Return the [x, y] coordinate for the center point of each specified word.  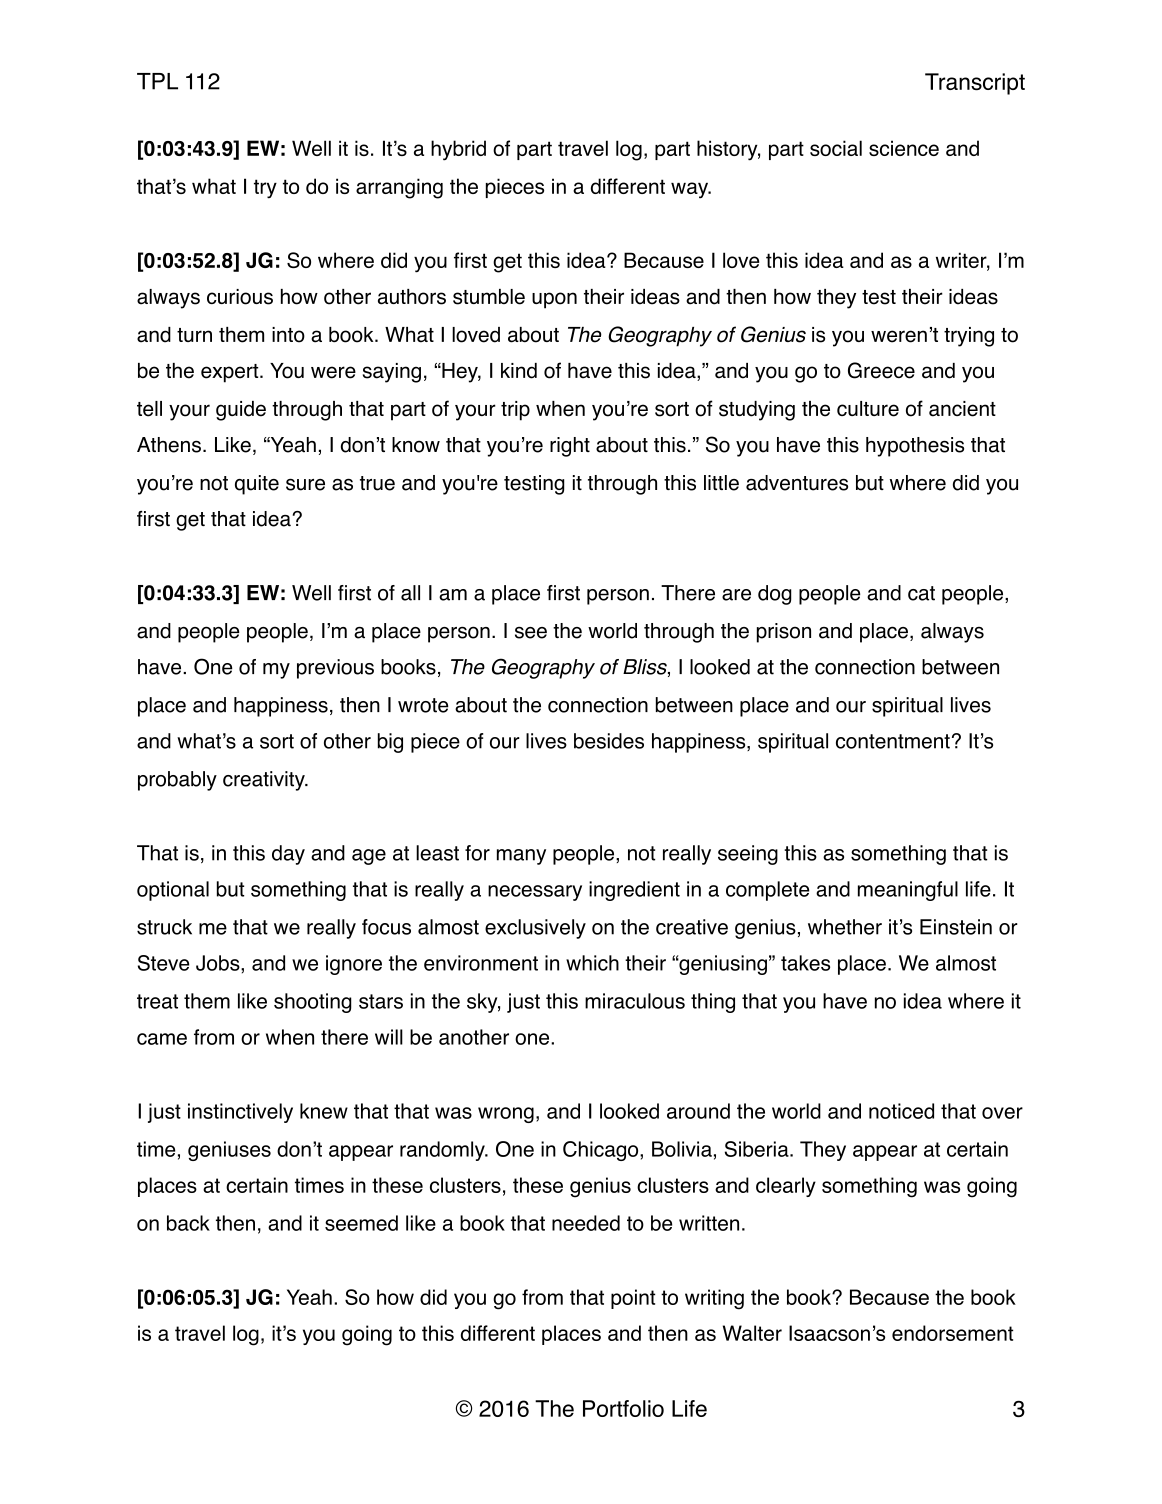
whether [845, 927]
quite [257, 485]
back [188, 1223]
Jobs [219, 963]
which [592, 963]
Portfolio [623, 1408]
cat [921, 593]
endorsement [952, 1333]
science [904, 148]
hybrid [458, 150]
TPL [157, 81]
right [570, 447]
